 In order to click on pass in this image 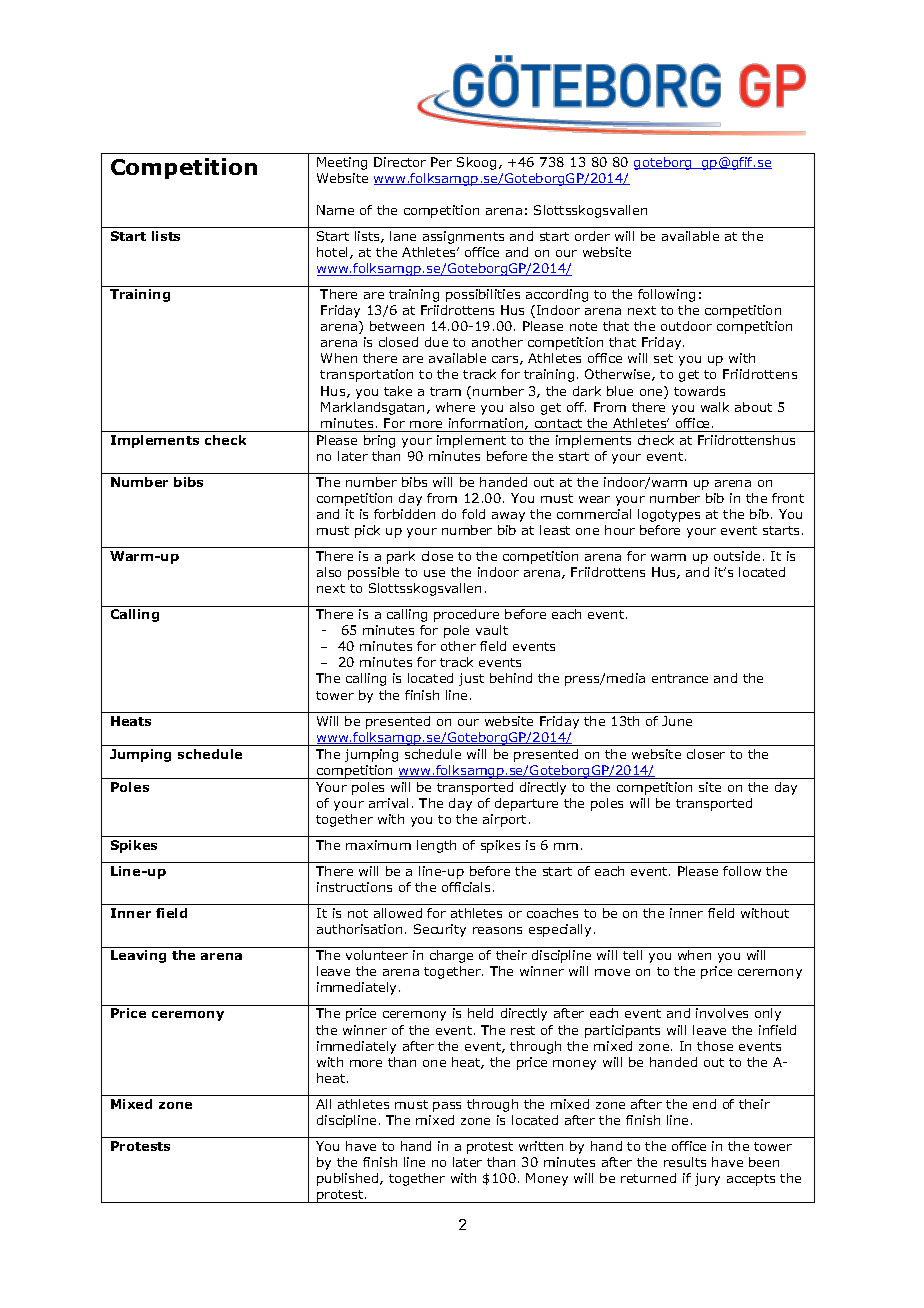, I will do `click(447, 1107)`.
